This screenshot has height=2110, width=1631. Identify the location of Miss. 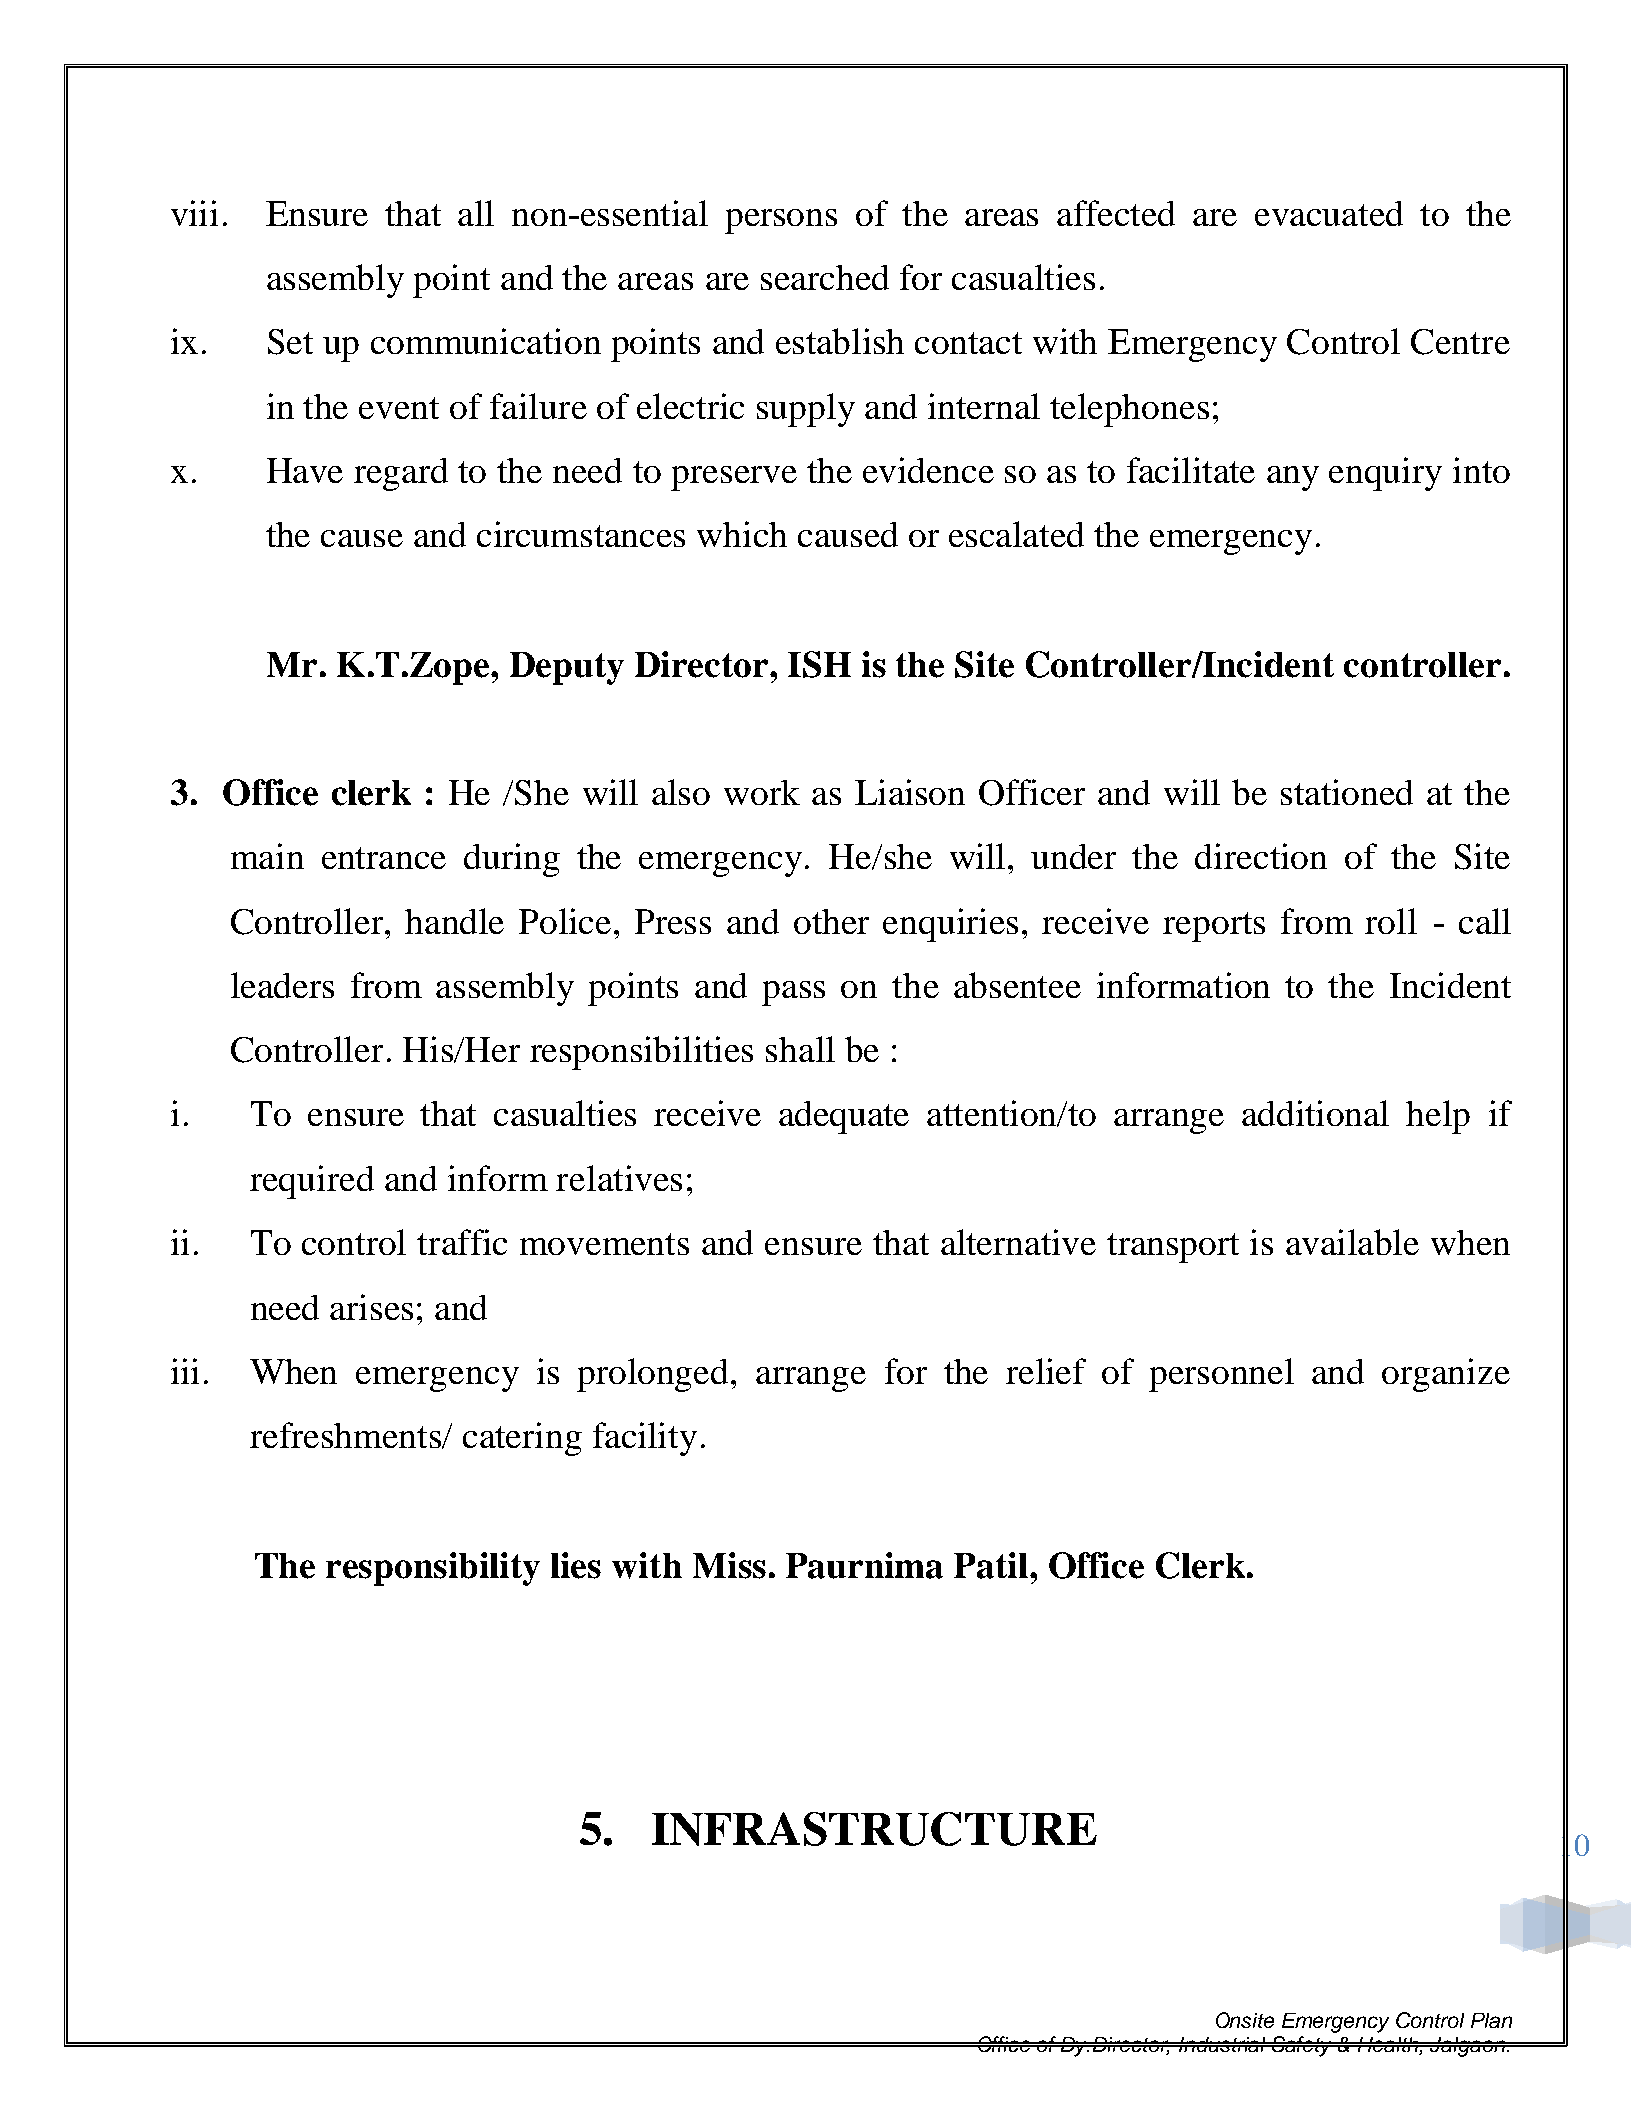
(729, 1565).
